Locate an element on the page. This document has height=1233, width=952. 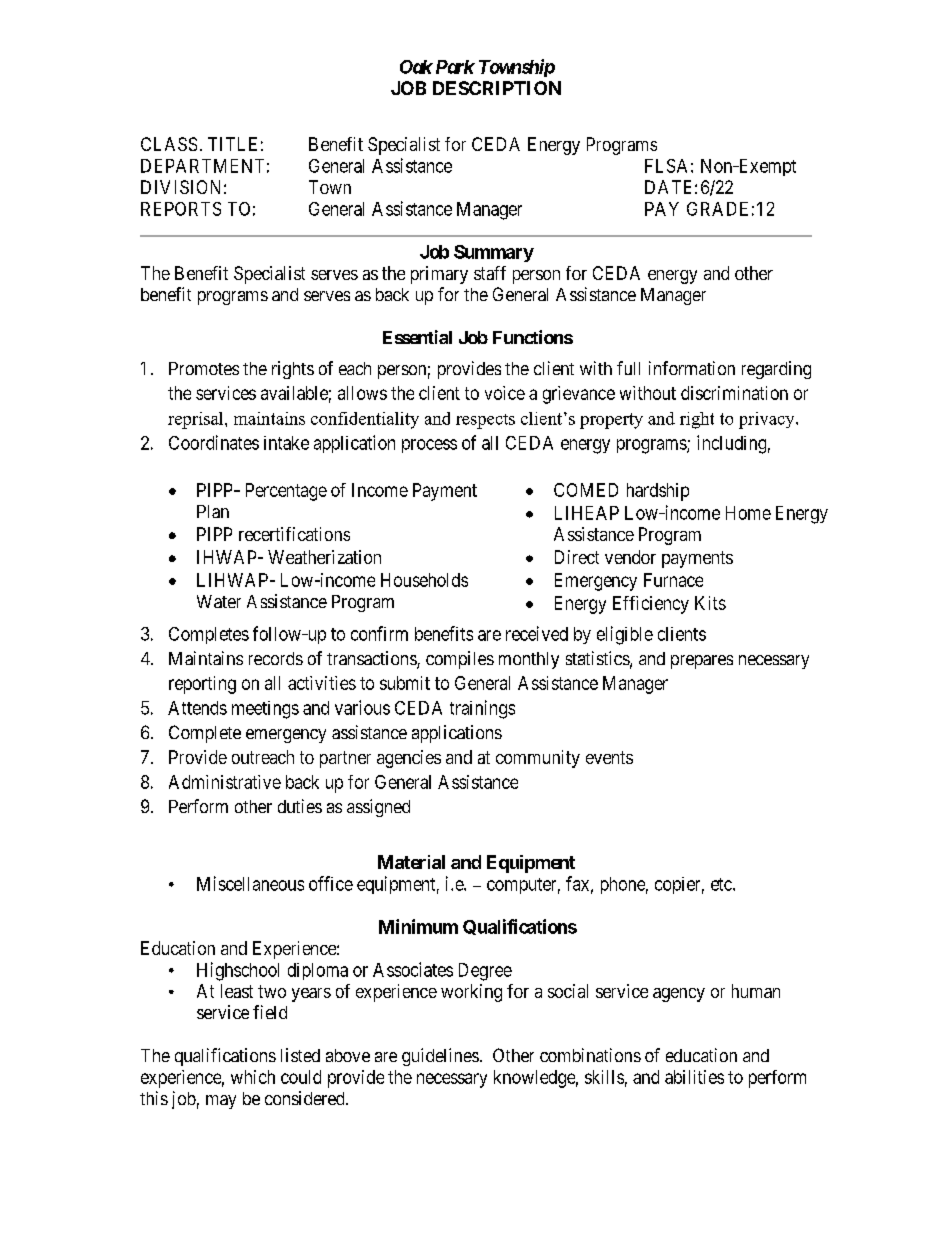
guidelines is located at coordinates (440, 1057).
